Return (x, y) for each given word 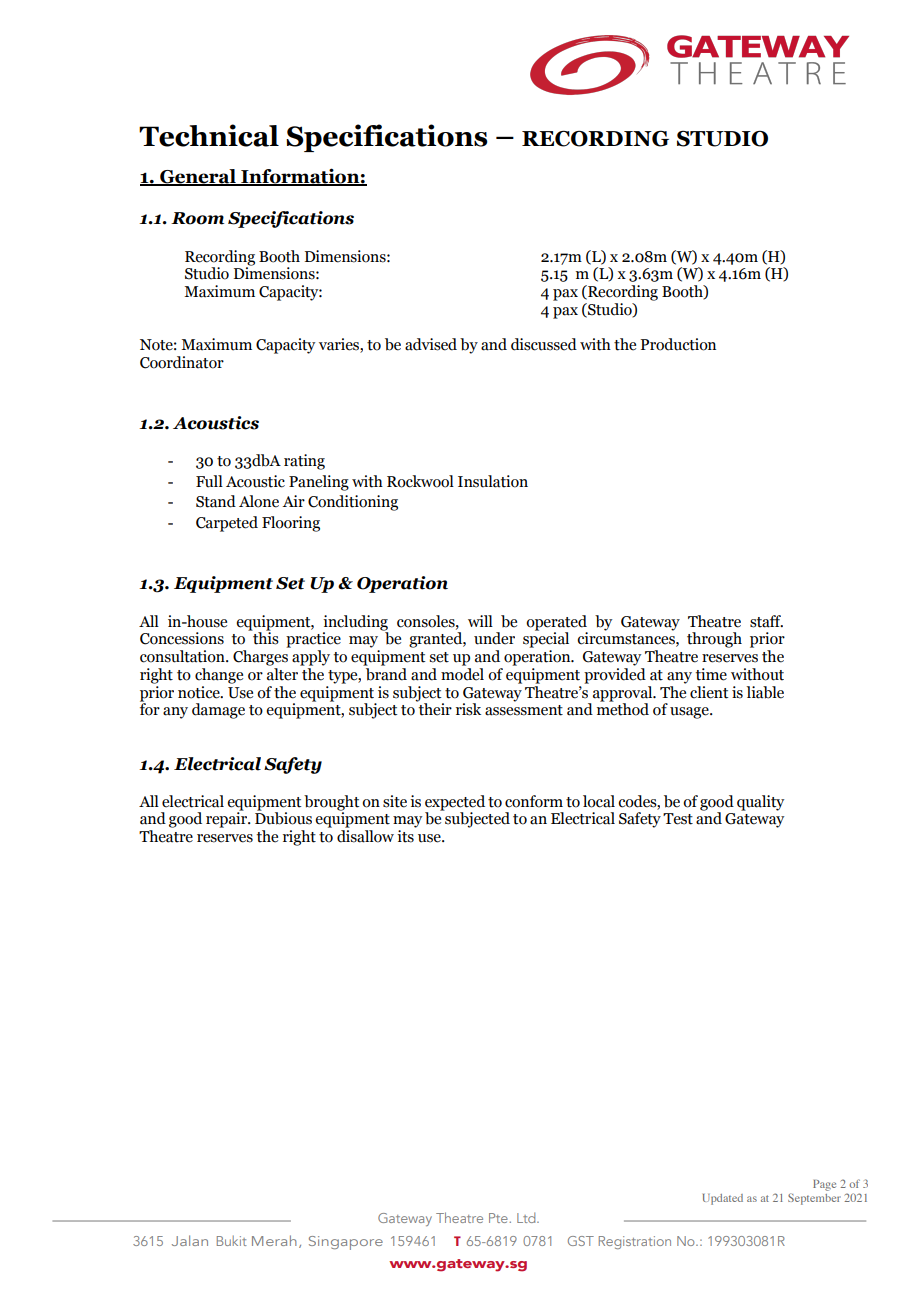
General (198, 177)
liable (765, 692)
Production (678, 344)
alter (284, 673)
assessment (524, 710)
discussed (544, 344)
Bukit (232, 1240)
